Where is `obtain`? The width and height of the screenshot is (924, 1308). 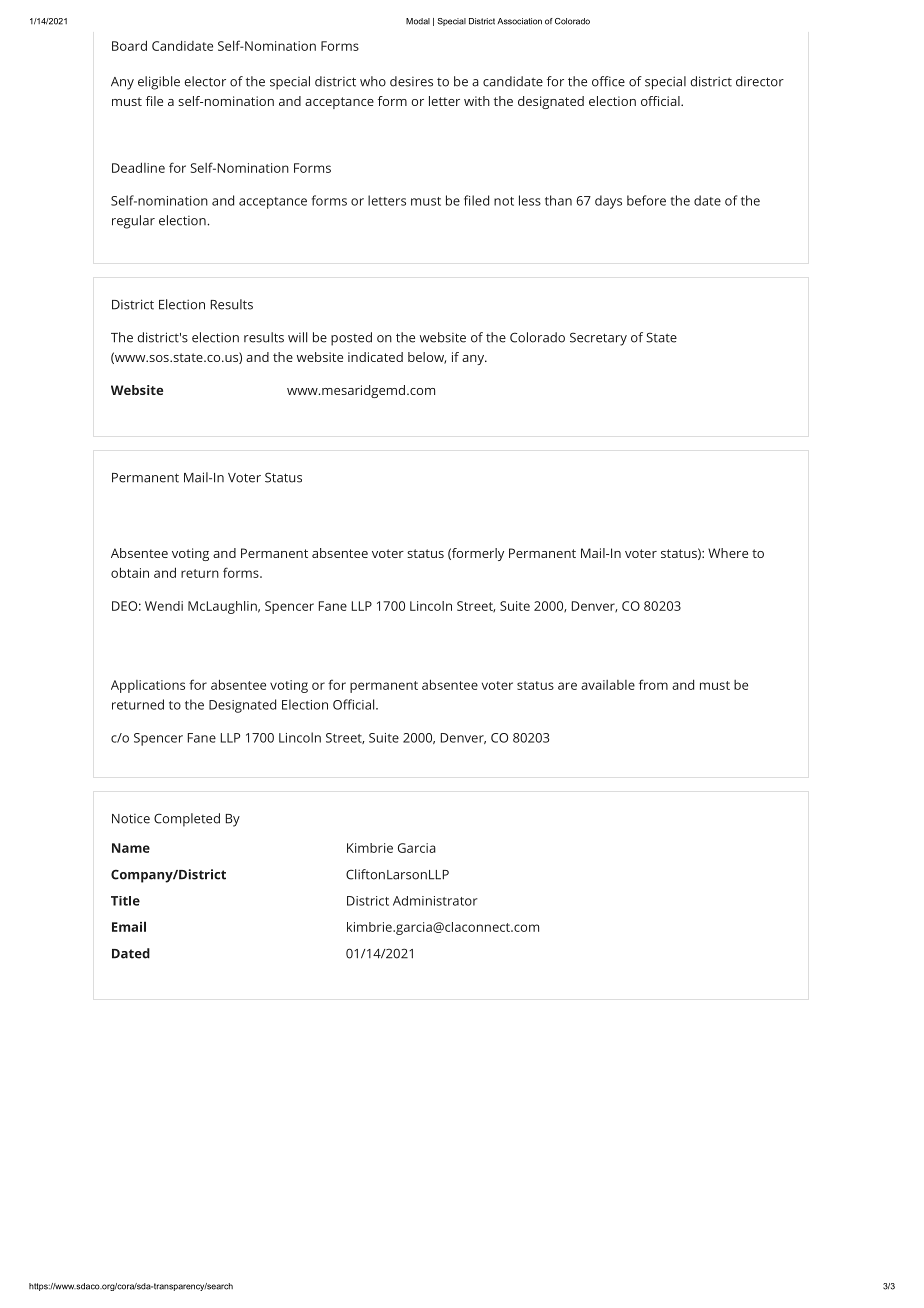 obtain is located at coordinates (130, 572).
